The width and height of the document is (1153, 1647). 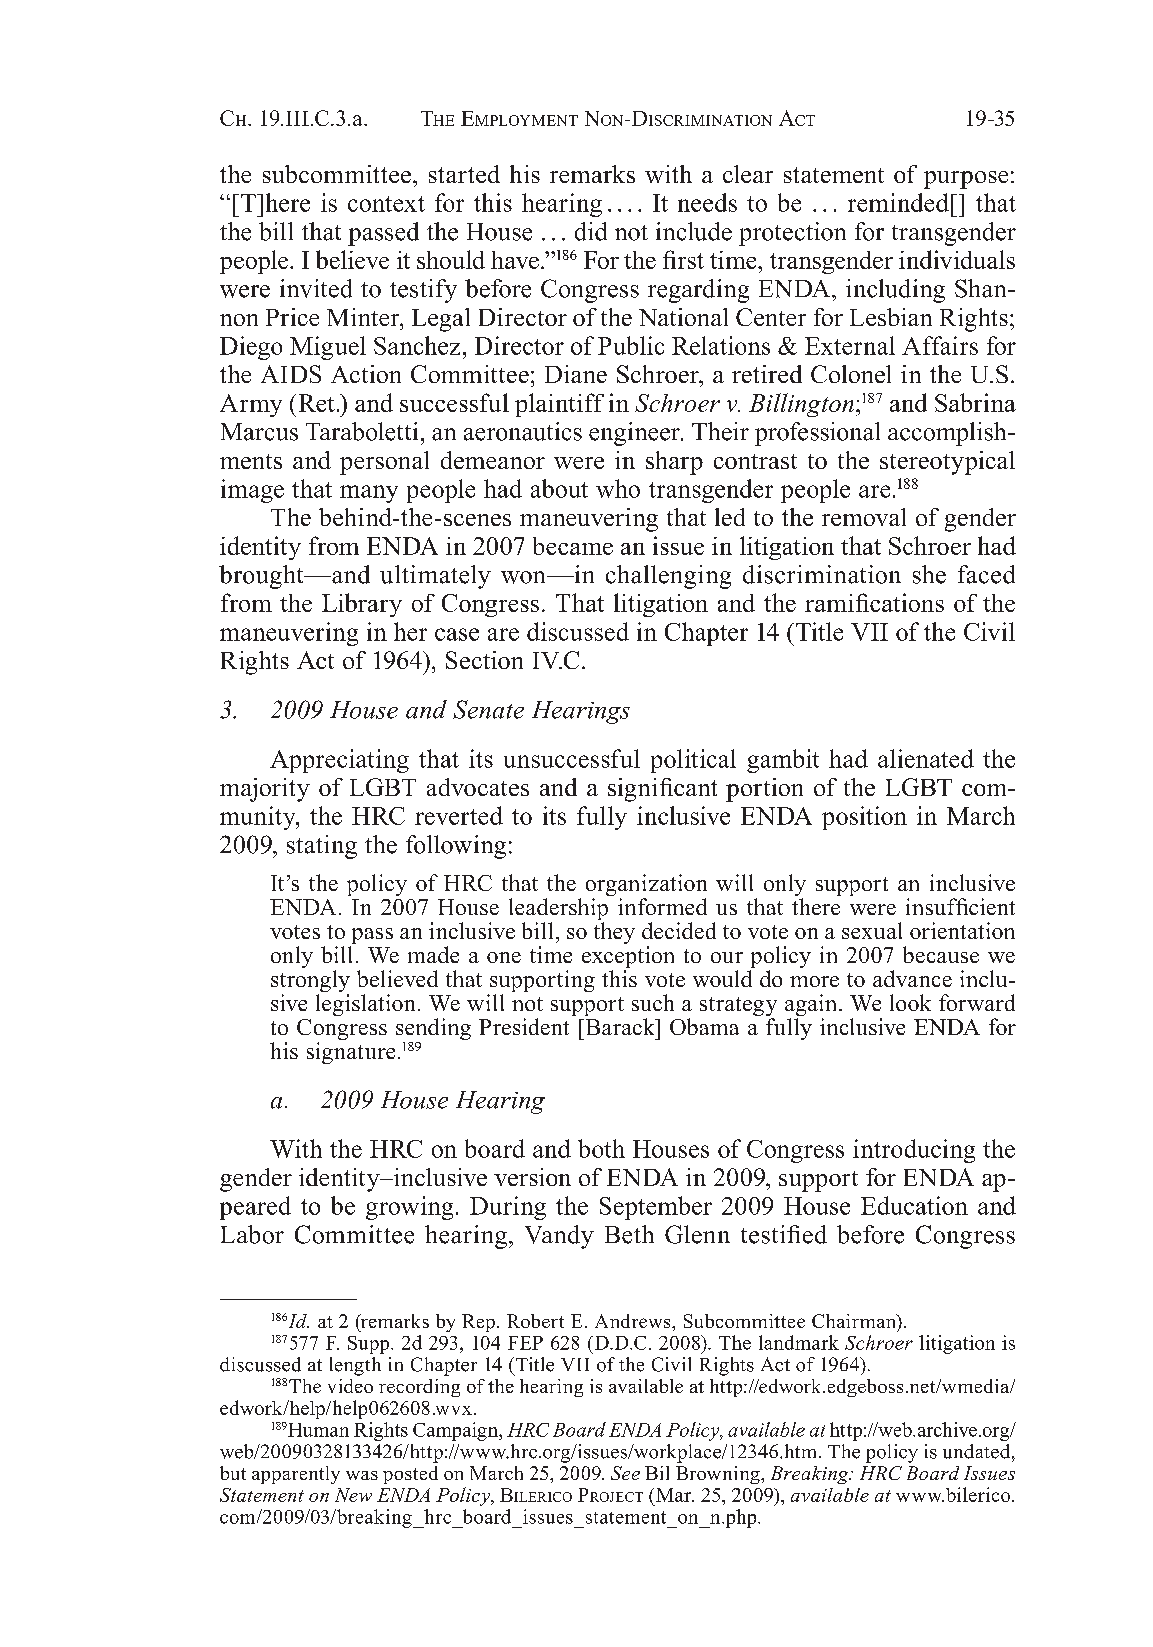 What do you see at coordinates (591, 231) in the document?
I see `did` at bounding box center [591, 231].
